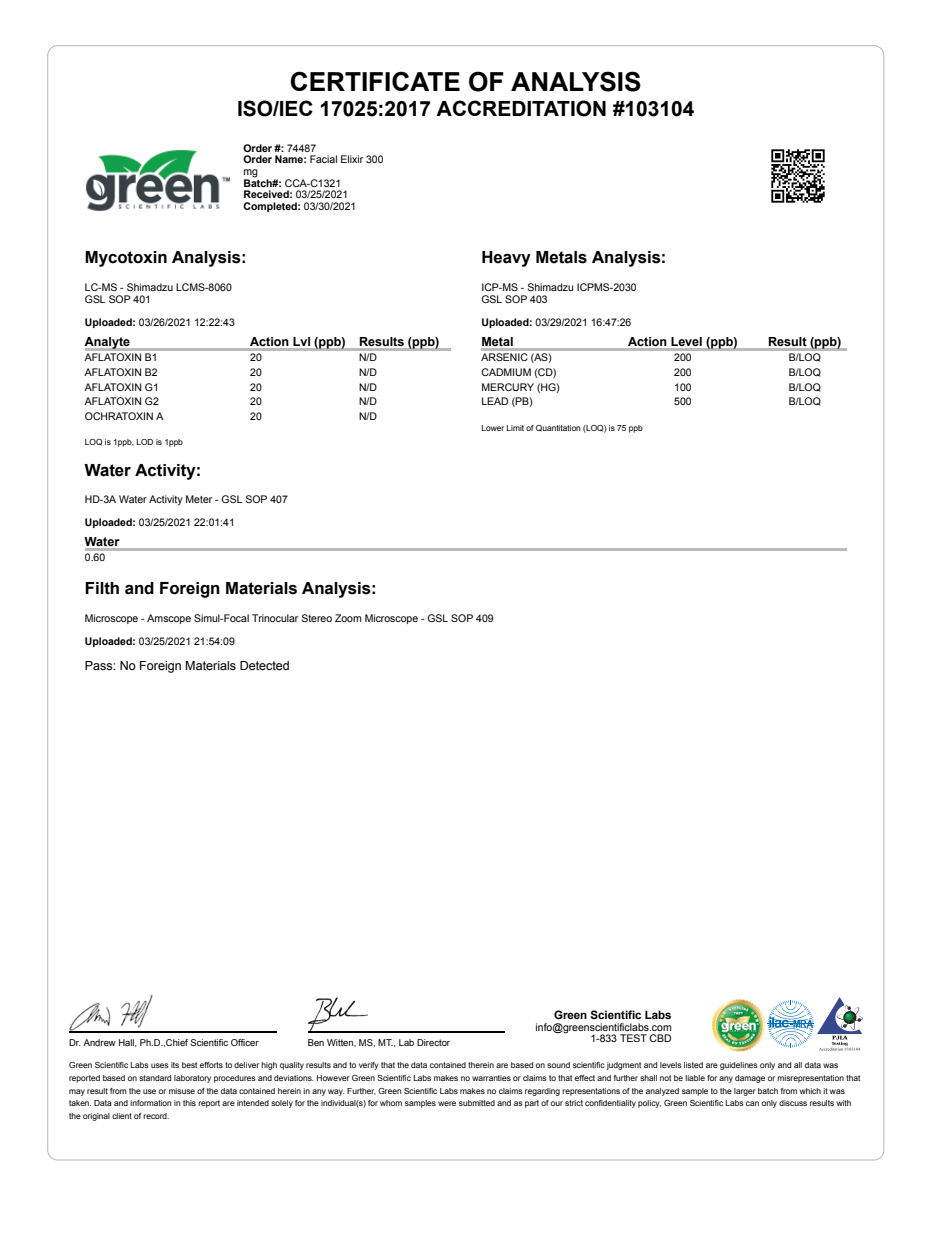  Describe the element at coordinates (348, 618) in the document. I see `Zoom` at that location.
